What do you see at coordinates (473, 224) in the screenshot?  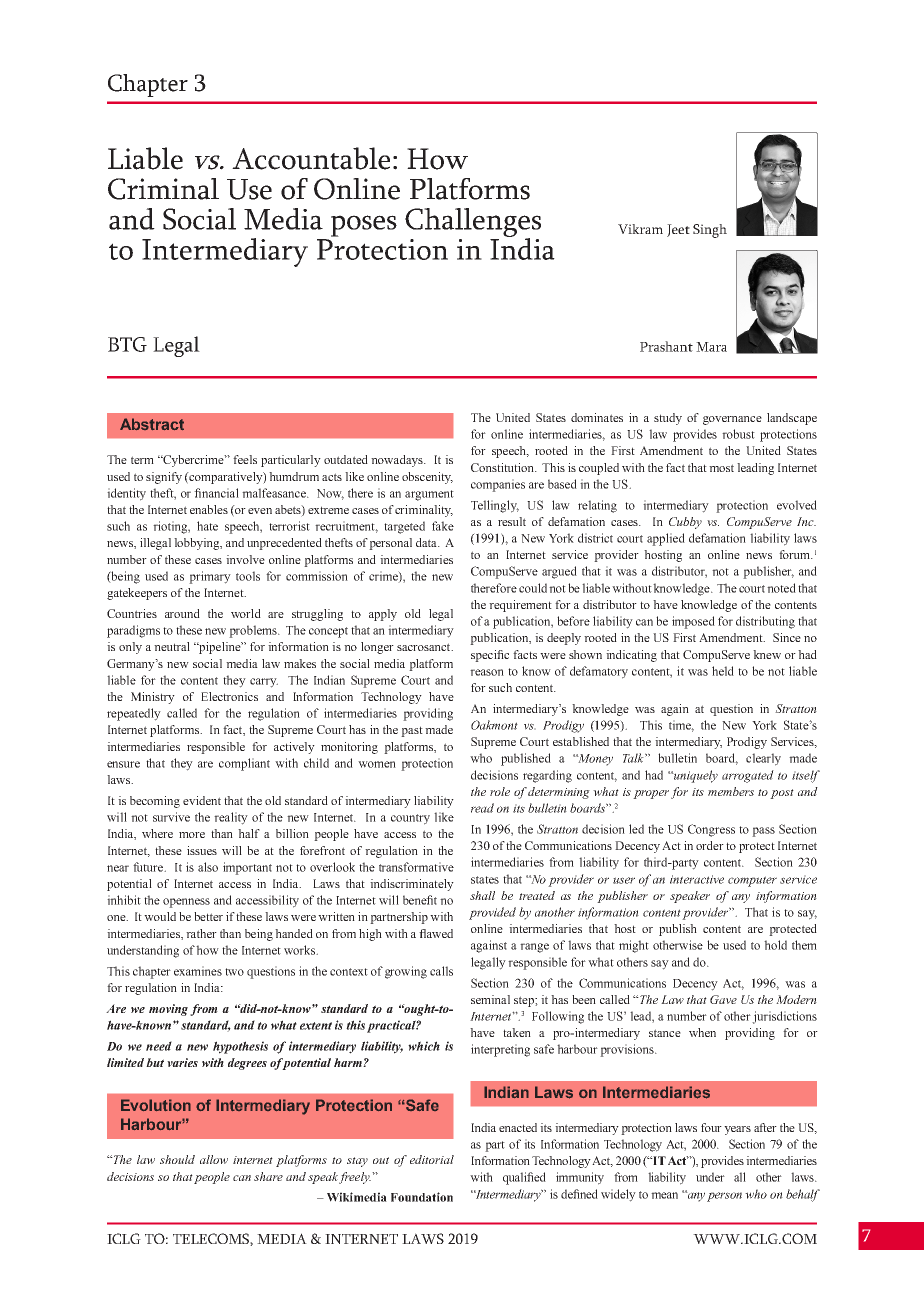 I see `Challenges` at bounding box center [473, 224].
